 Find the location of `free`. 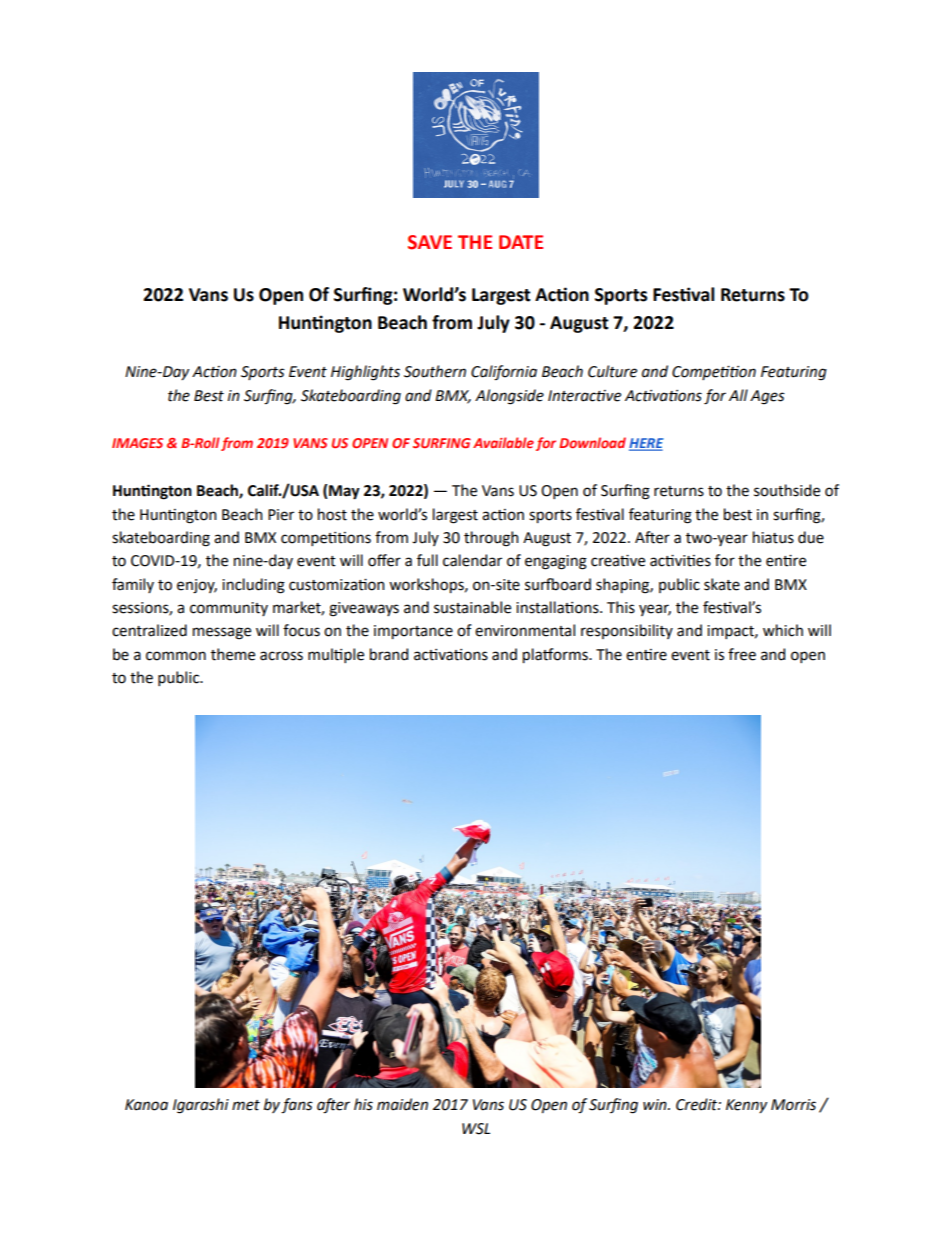

free is located at coordinates (742, 654).
